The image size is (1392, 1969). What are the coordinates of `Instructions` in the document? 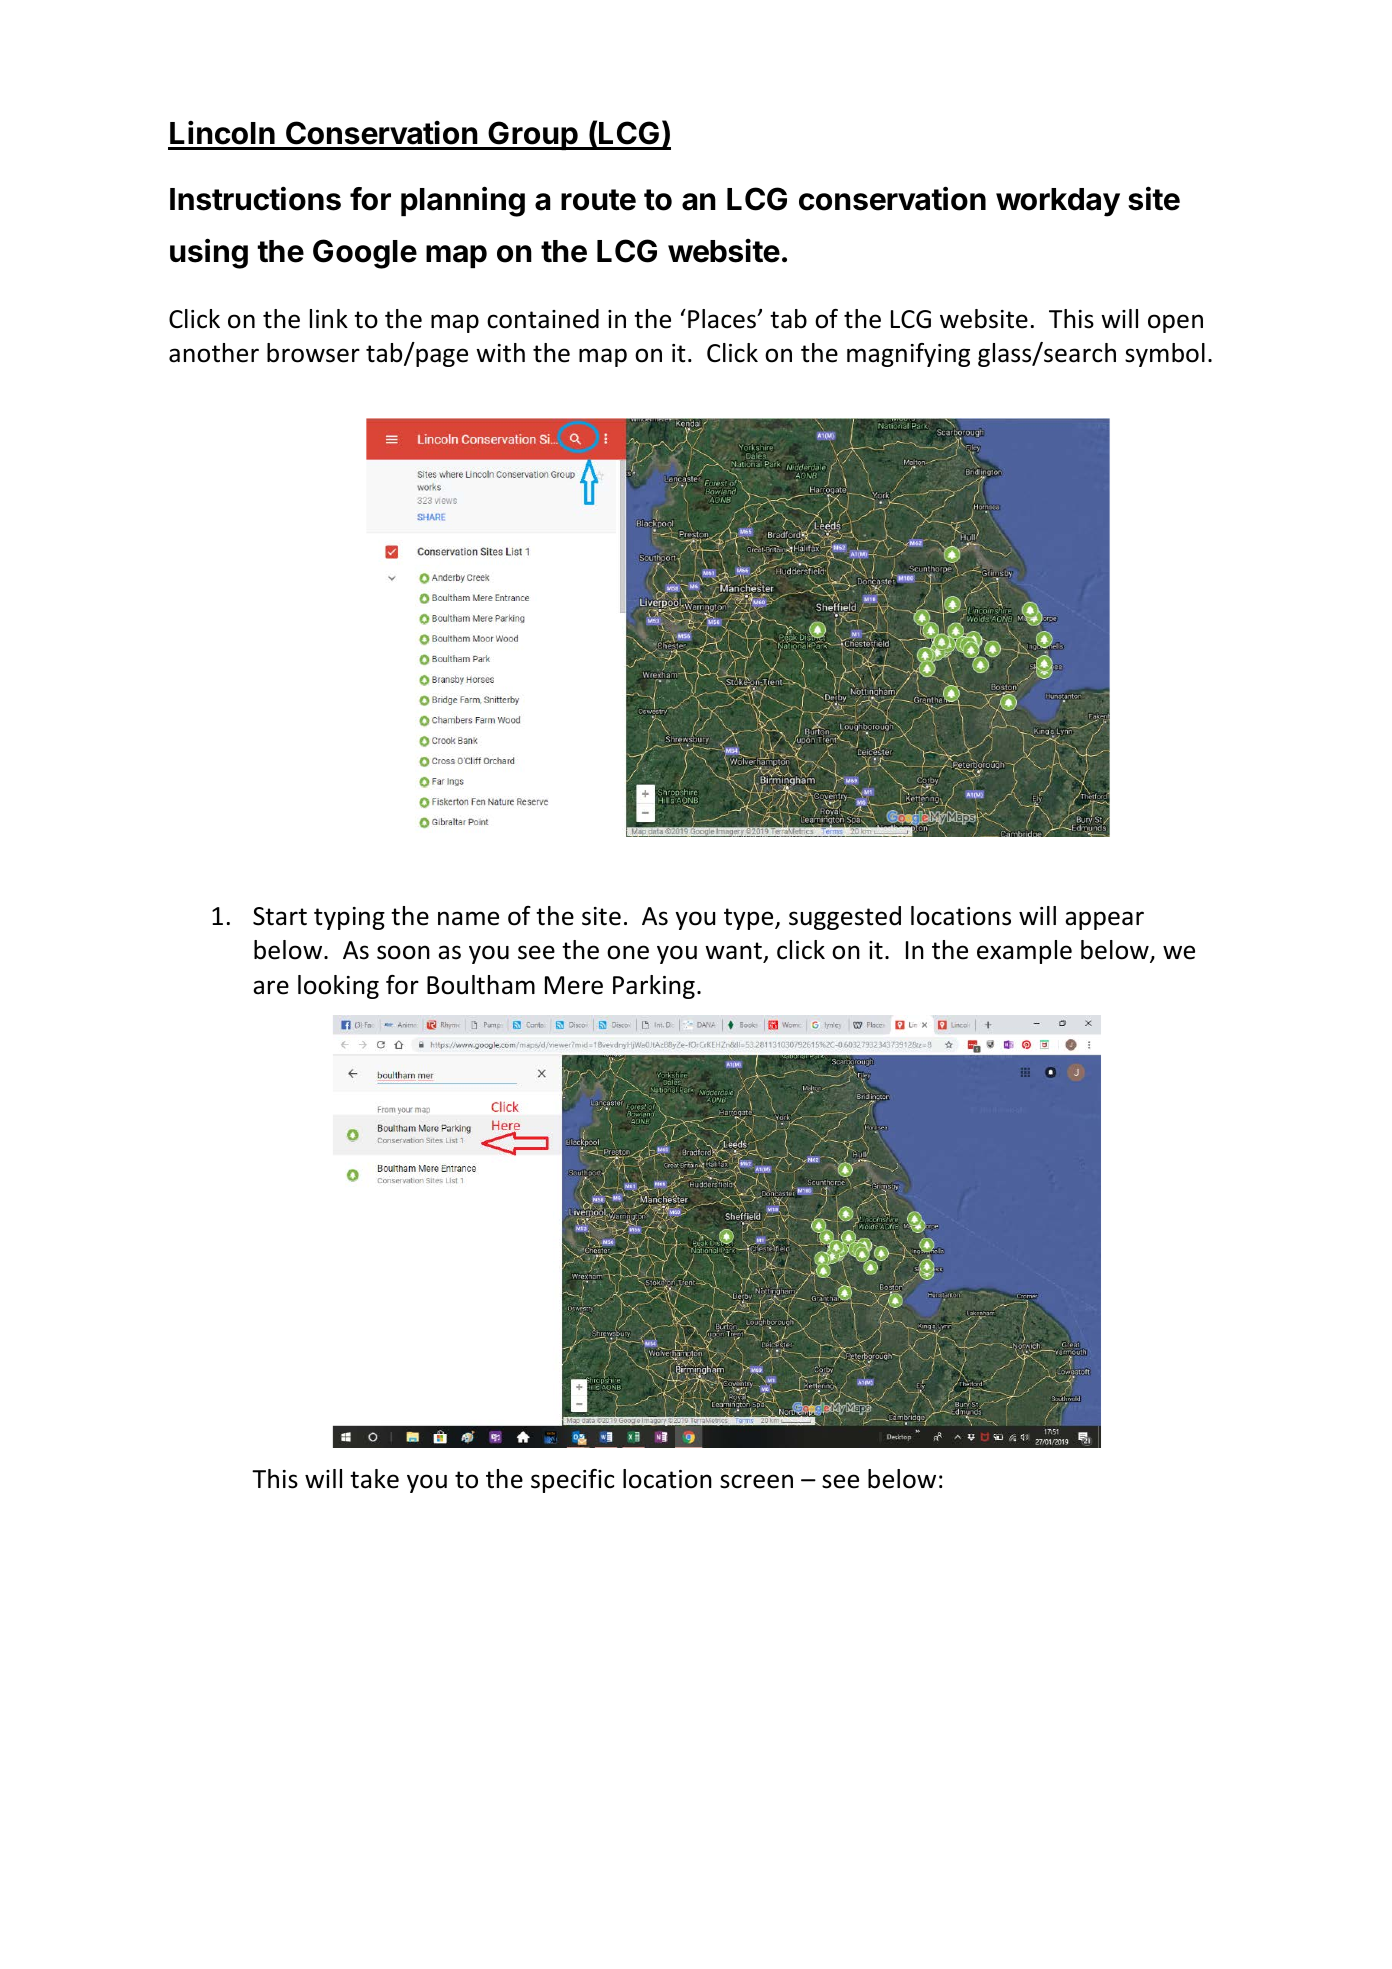 It's located at (255, 198).
